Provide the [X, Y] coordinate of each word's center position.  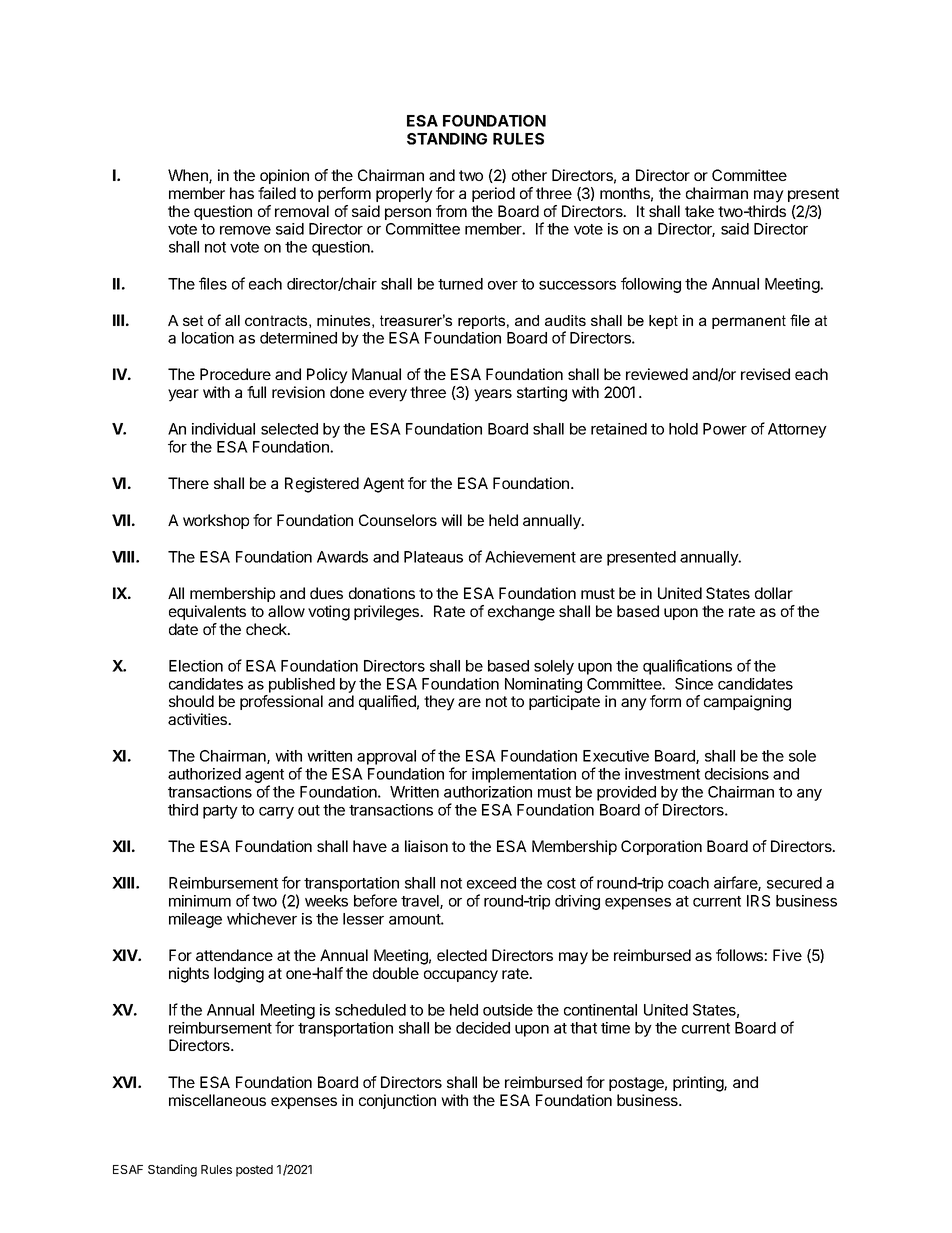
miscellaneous [217, 1100]
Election [196, 666]
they [439, 703]
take [699, 211]
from [451, 211]
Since [694, 684]
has [242, 193]
